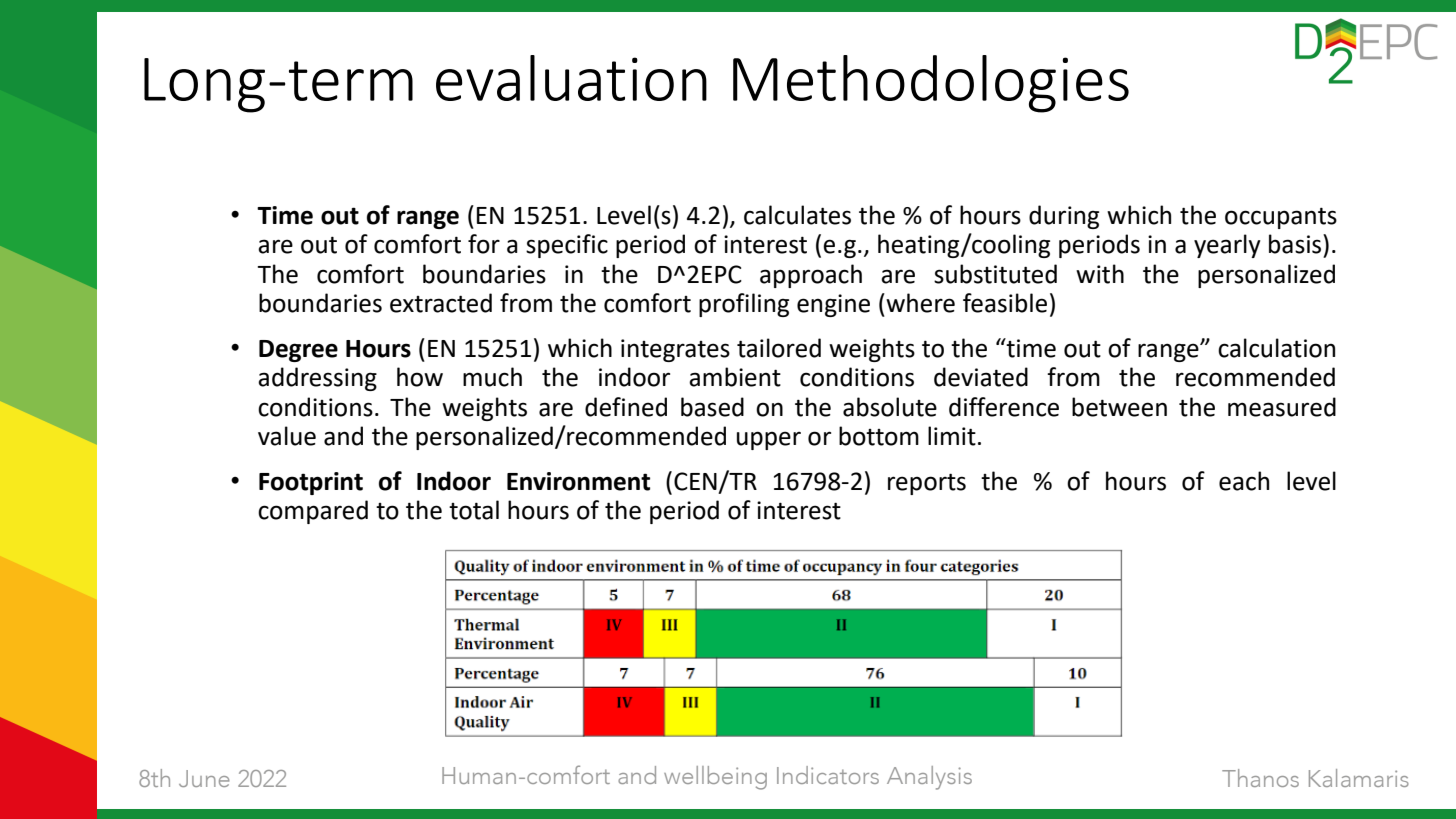 The image size is (1456, 819). Describe the element at coordinates (1260, 778) in the image. I see `Thanos` at that location.
